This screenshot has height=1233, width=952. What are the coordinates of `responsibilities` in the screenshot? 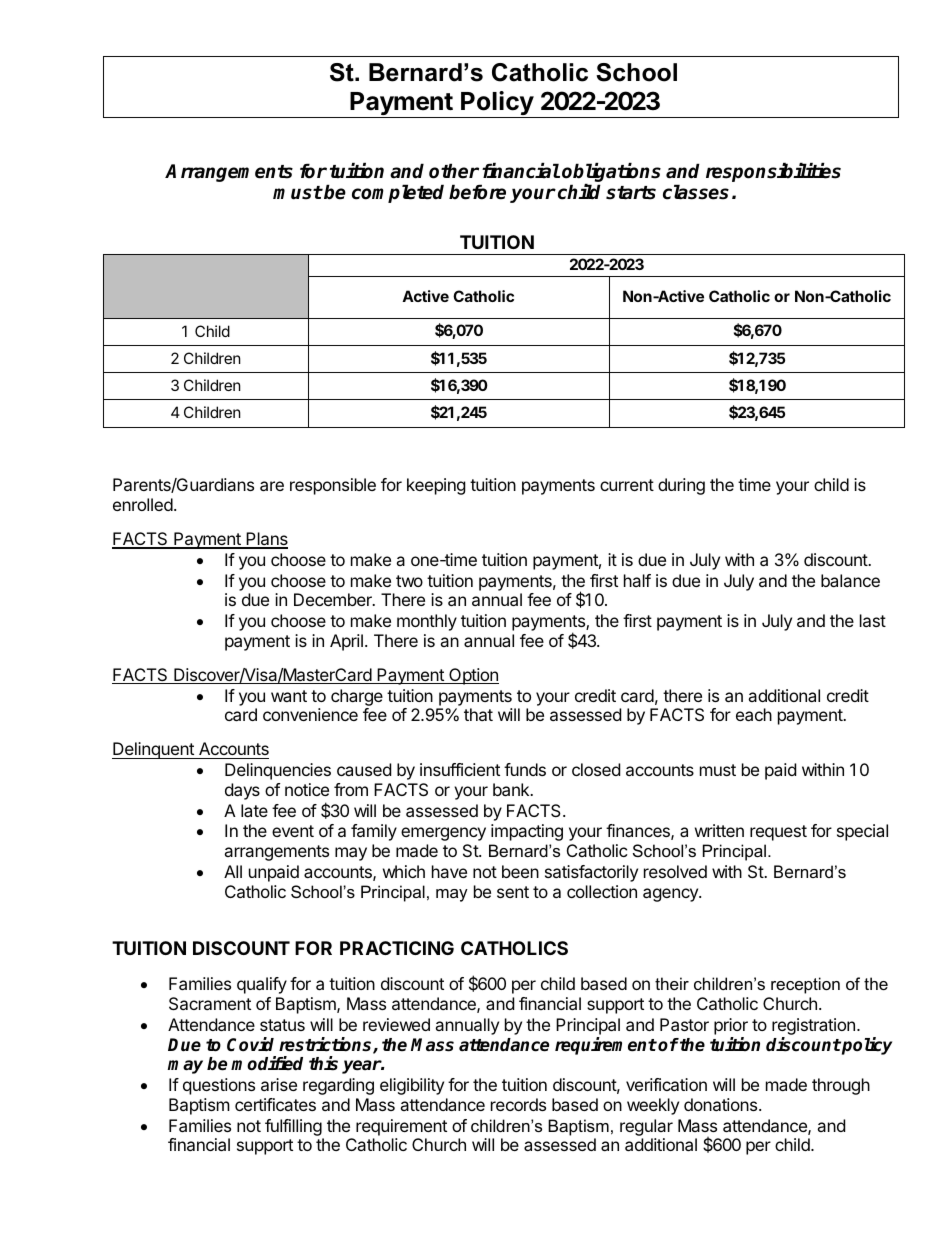 It's located at (773, 172).
